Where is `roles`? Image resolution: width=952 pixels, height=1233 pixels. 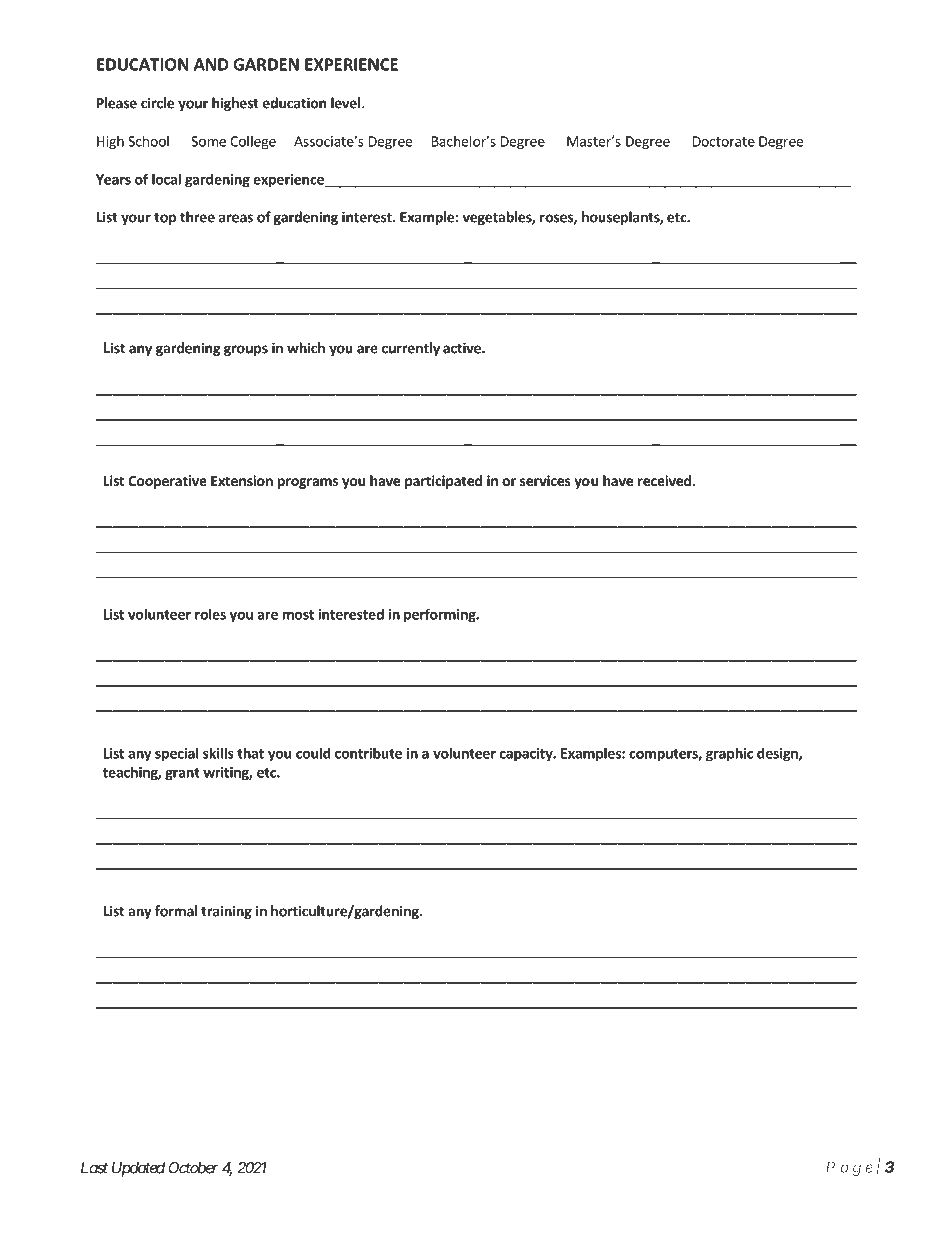
roles is located at coordinates (210, 614).
